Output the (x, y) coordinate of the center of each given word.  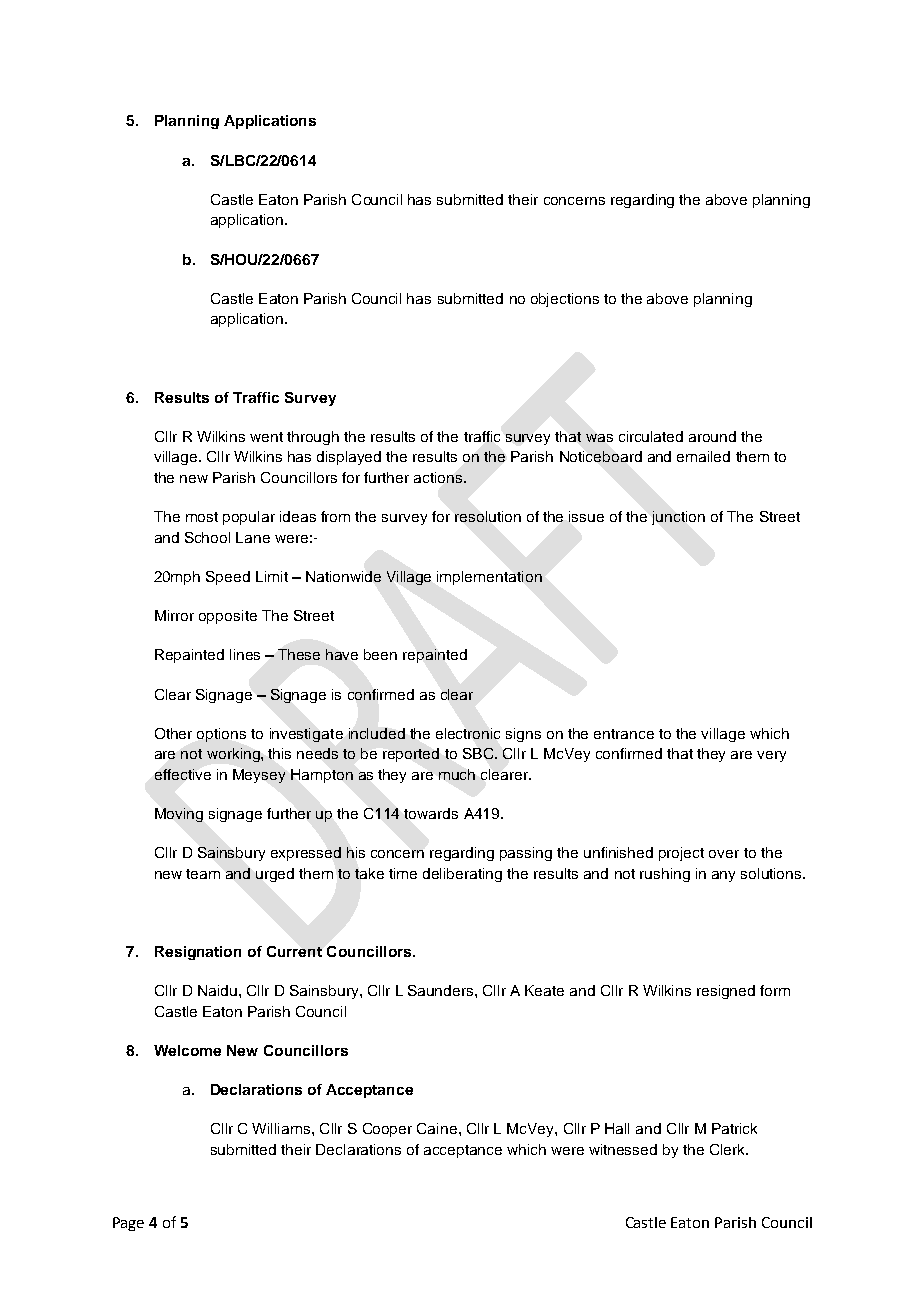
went (266, 437)
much (457, 774)
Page (128, 1224)
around (712, 436)
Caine (437, 1128)
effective (183, 774)
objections (565, 300)
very (771, 756)
